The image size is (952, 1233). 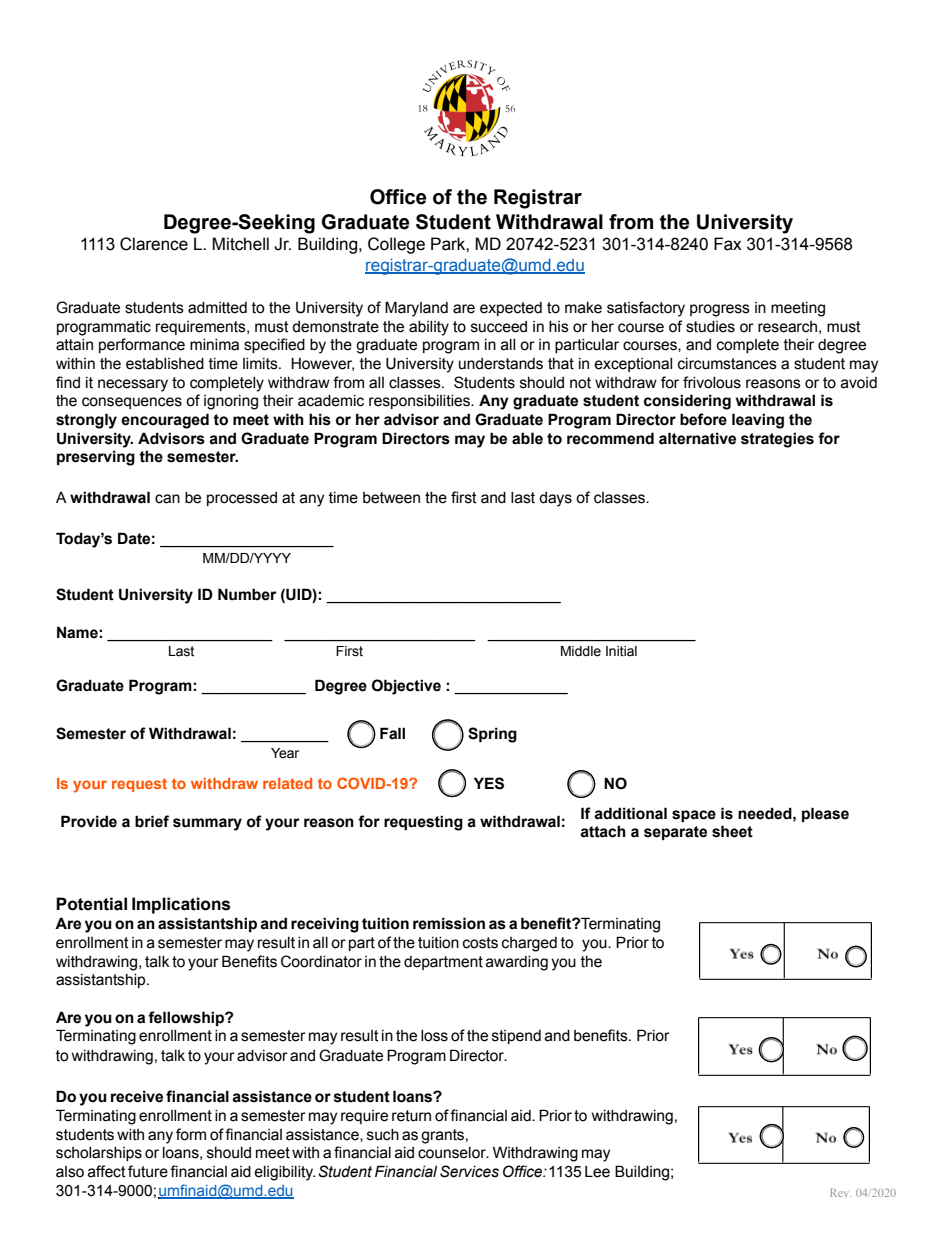 I want to click on between, so click(x=391, y=498).
